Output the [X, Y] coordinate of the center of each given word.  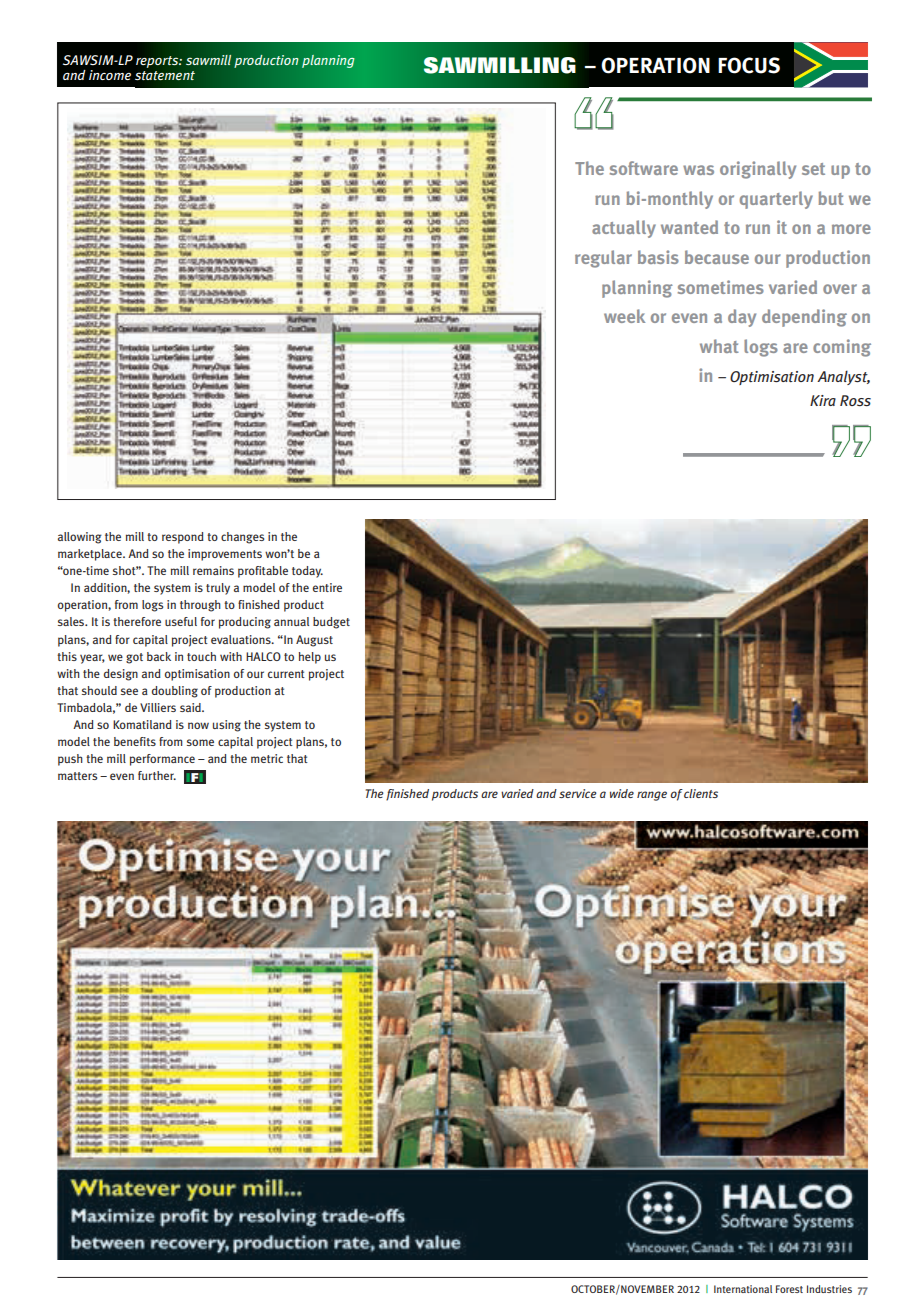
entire [327, 587]
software [644, 168]
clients [701, 793]
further [157, 775]
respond [183, 538]
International [743, 1289]
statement [165, 75]
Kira [823, 400]
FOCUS [749, 65]
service [578, 793]
